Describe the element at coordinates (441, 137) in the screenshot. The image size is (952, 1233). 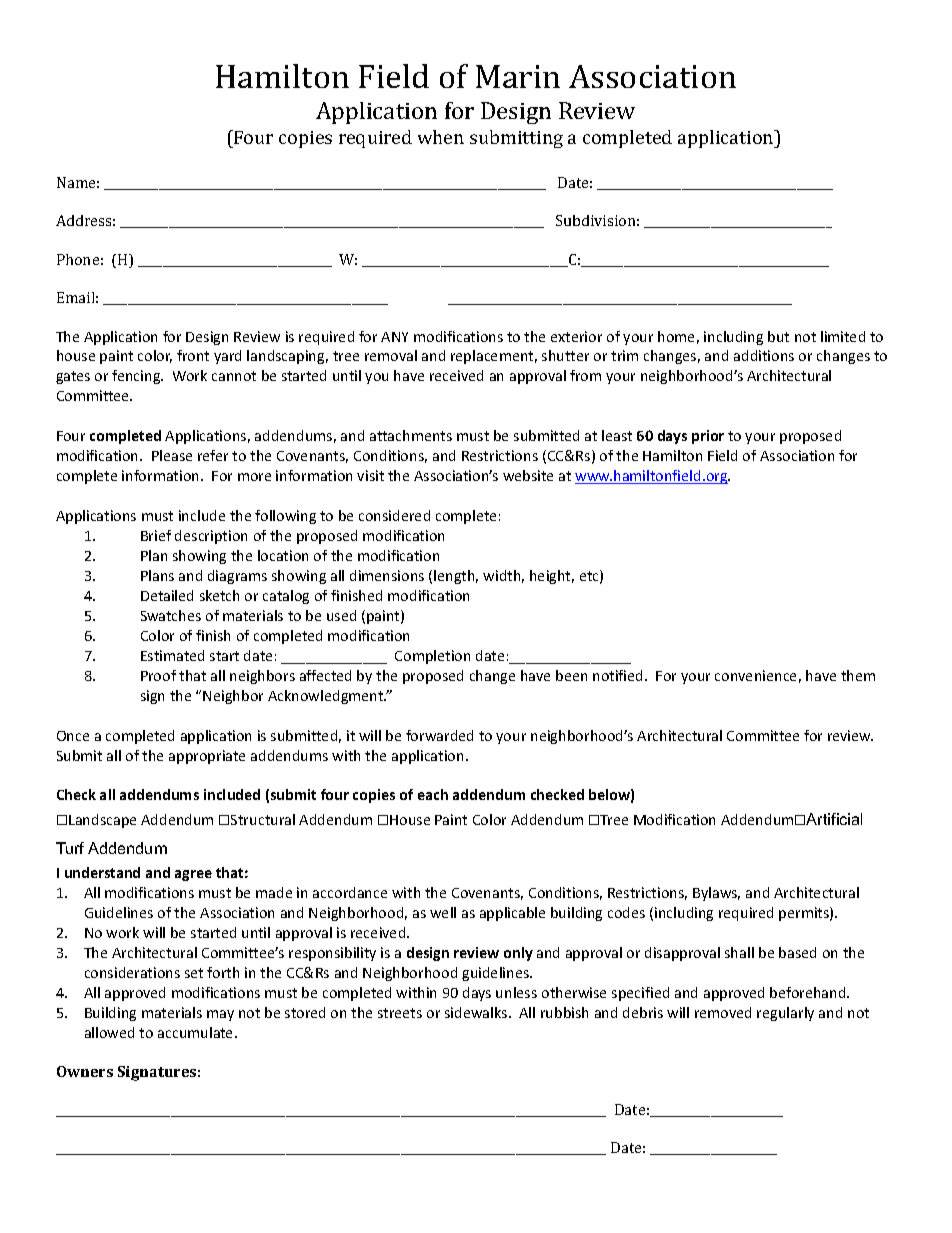
I see `when` at that location.
